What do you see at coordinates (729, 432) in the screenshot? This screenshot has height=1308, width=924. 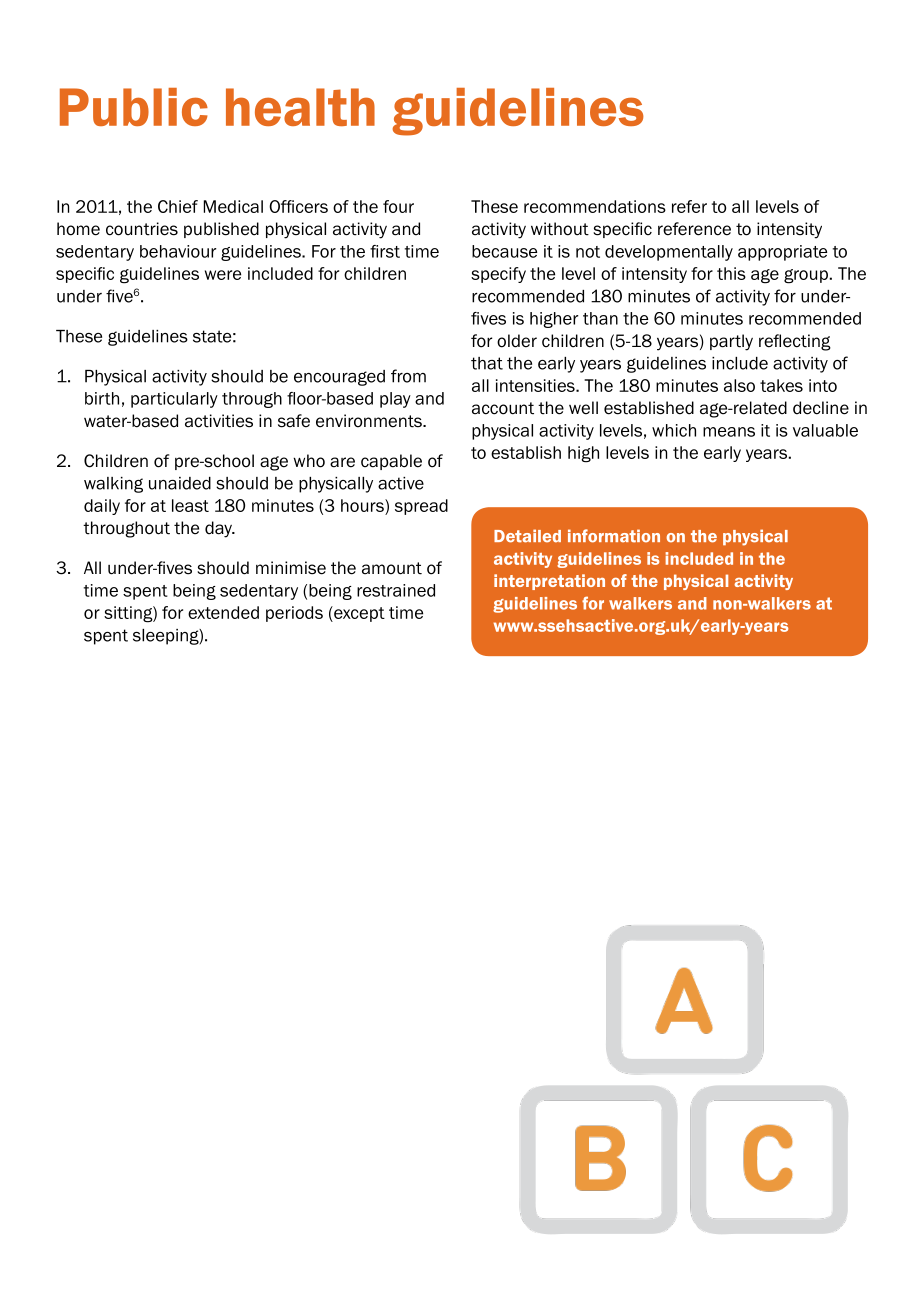 I see `means` at bounding box center [729, 432].
